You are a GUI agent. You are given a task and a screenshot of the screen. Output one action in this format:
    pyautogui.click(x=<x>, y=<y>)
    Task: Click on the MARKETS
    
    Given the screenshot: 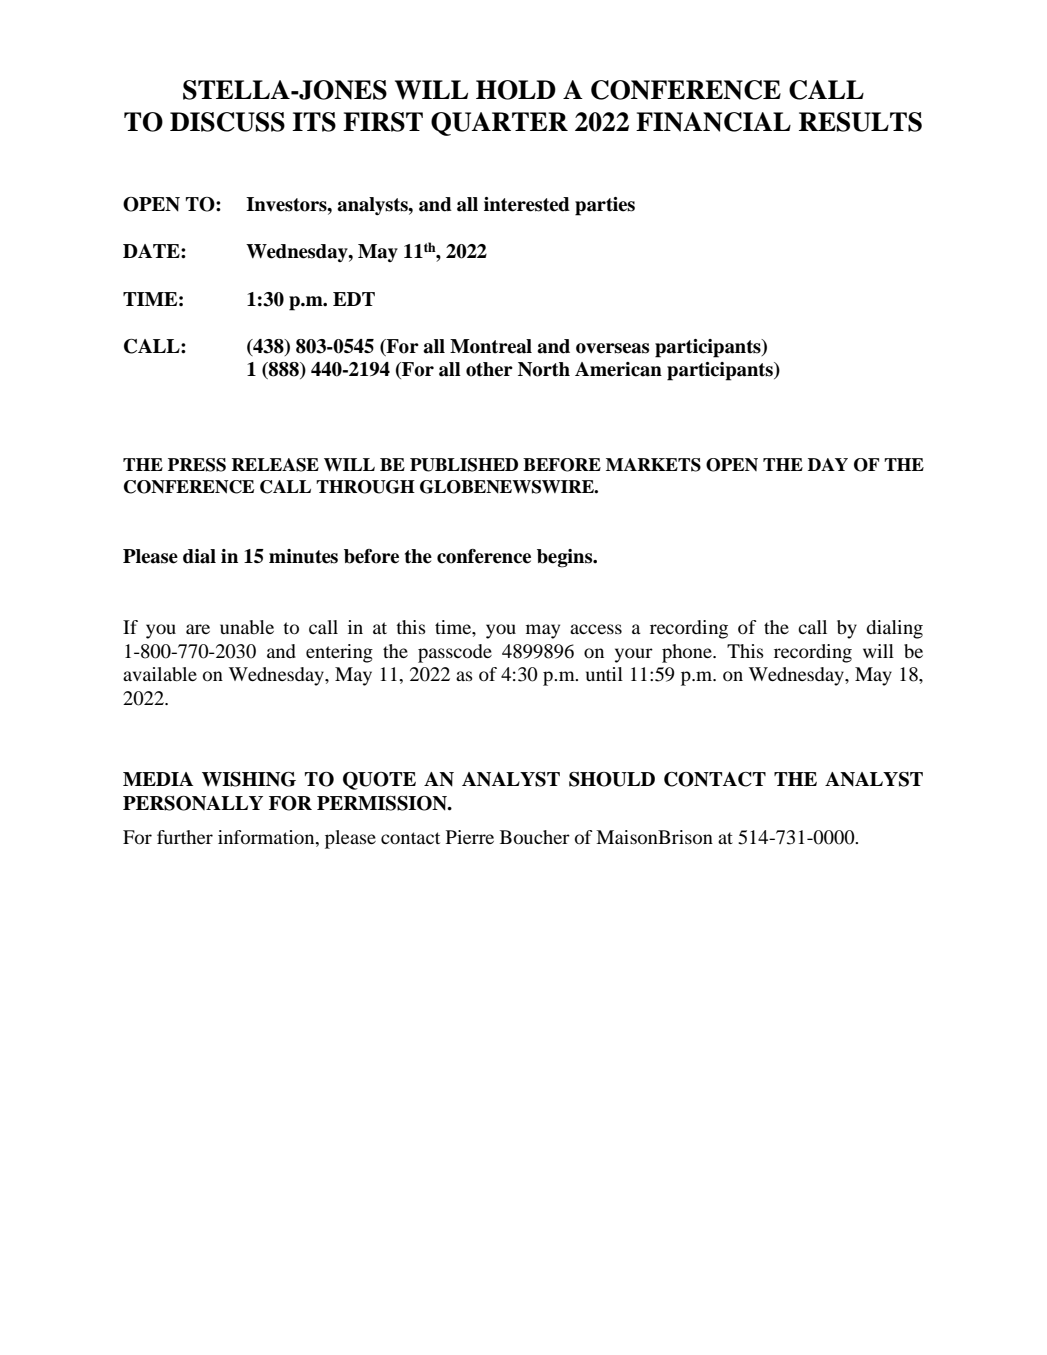 What is the action you would take?
    pyautogui.click(x=653, y=465)
